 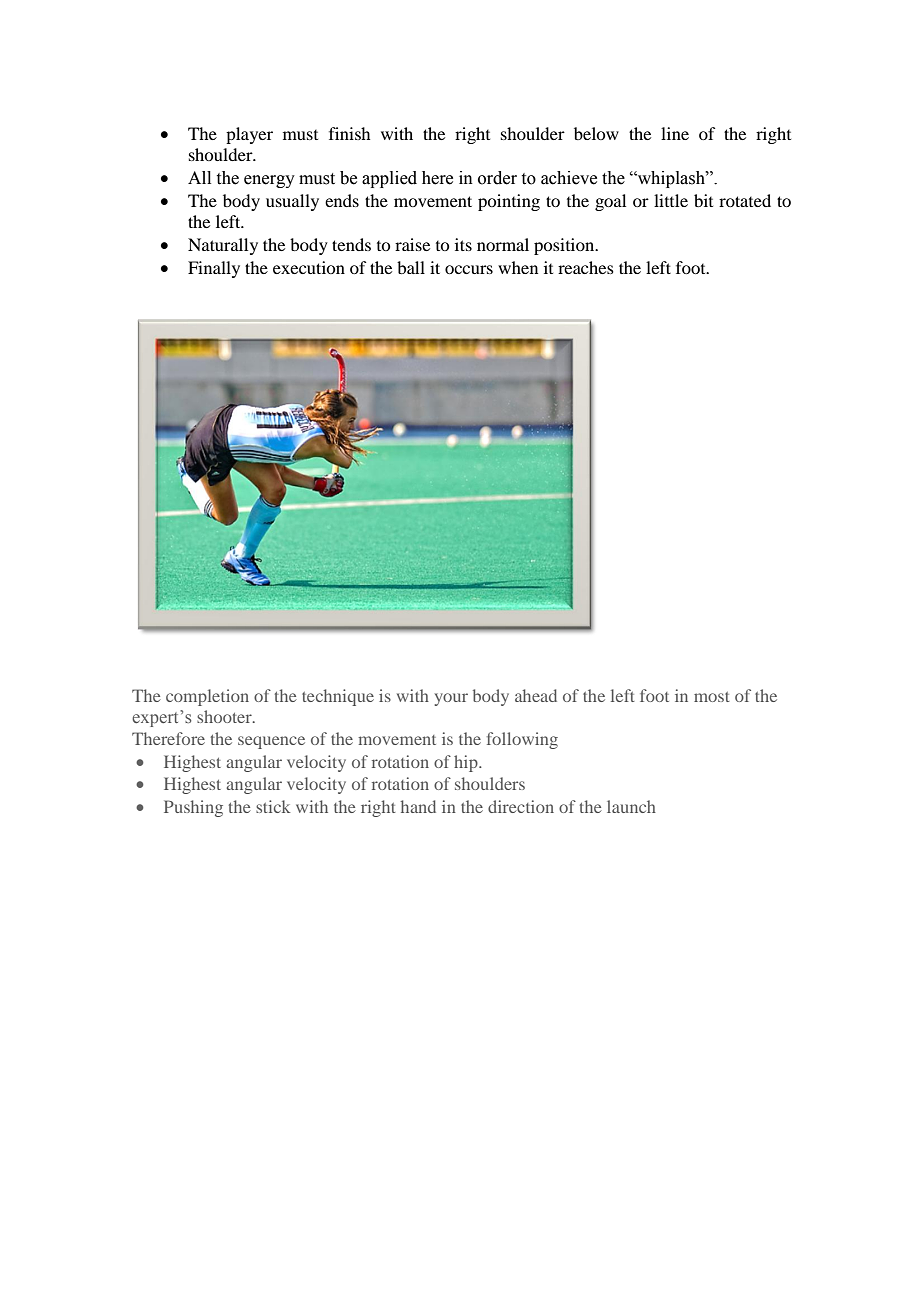 I want to click on launch, so click(x=631, y=806).
